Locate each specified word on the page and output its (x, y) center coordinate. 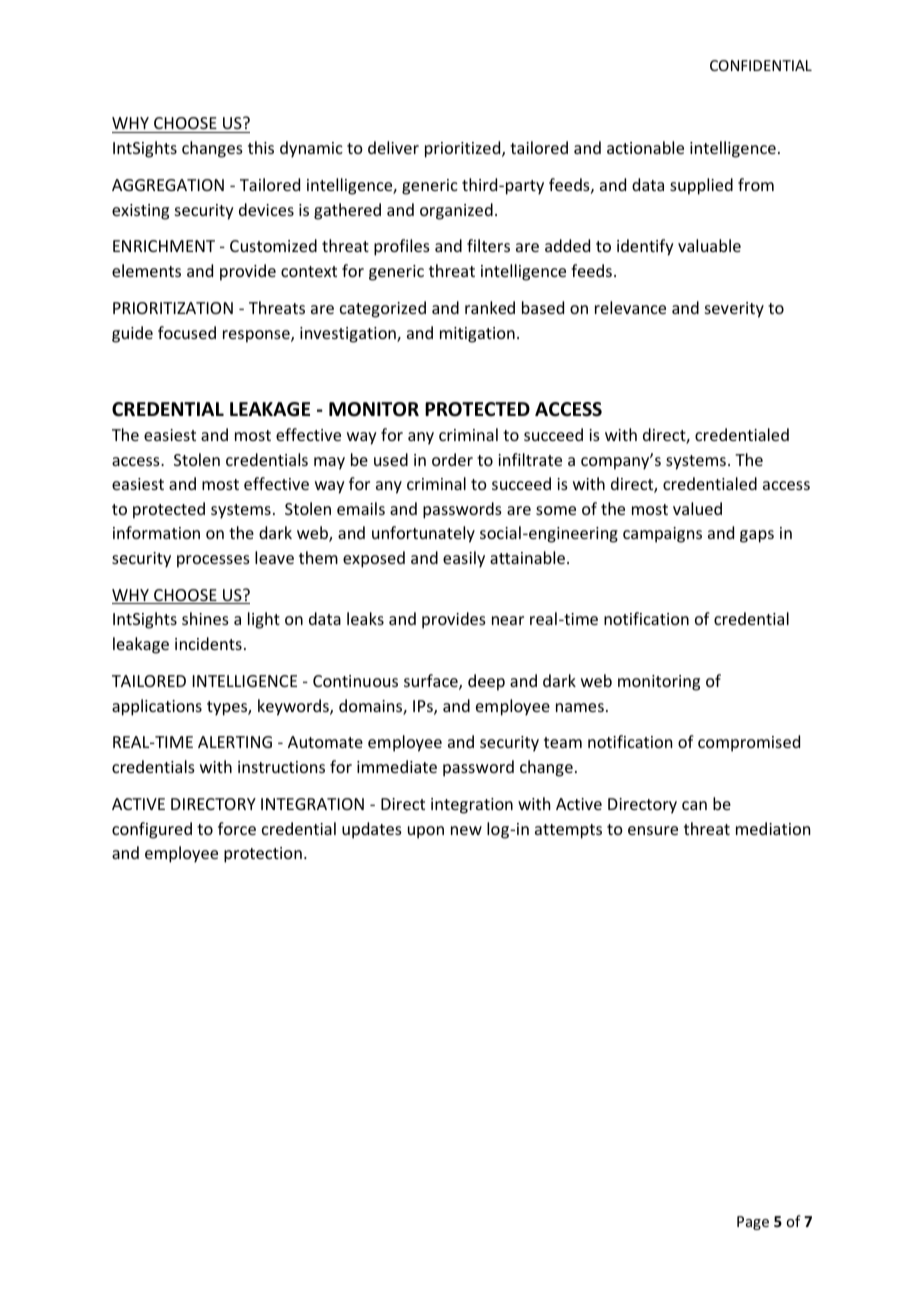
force (237, 828)
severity (734, 310)
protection (263, 855)
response (257, 336)
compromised (749, 743)
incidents (208, 643)
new (466, 830)
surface (432, 682)
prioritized (464, 149)
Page (753, 1223)
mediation (773, 828)
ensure (653, 830)
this (261, 147)
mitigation (477, 335)
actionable (645, 147)
